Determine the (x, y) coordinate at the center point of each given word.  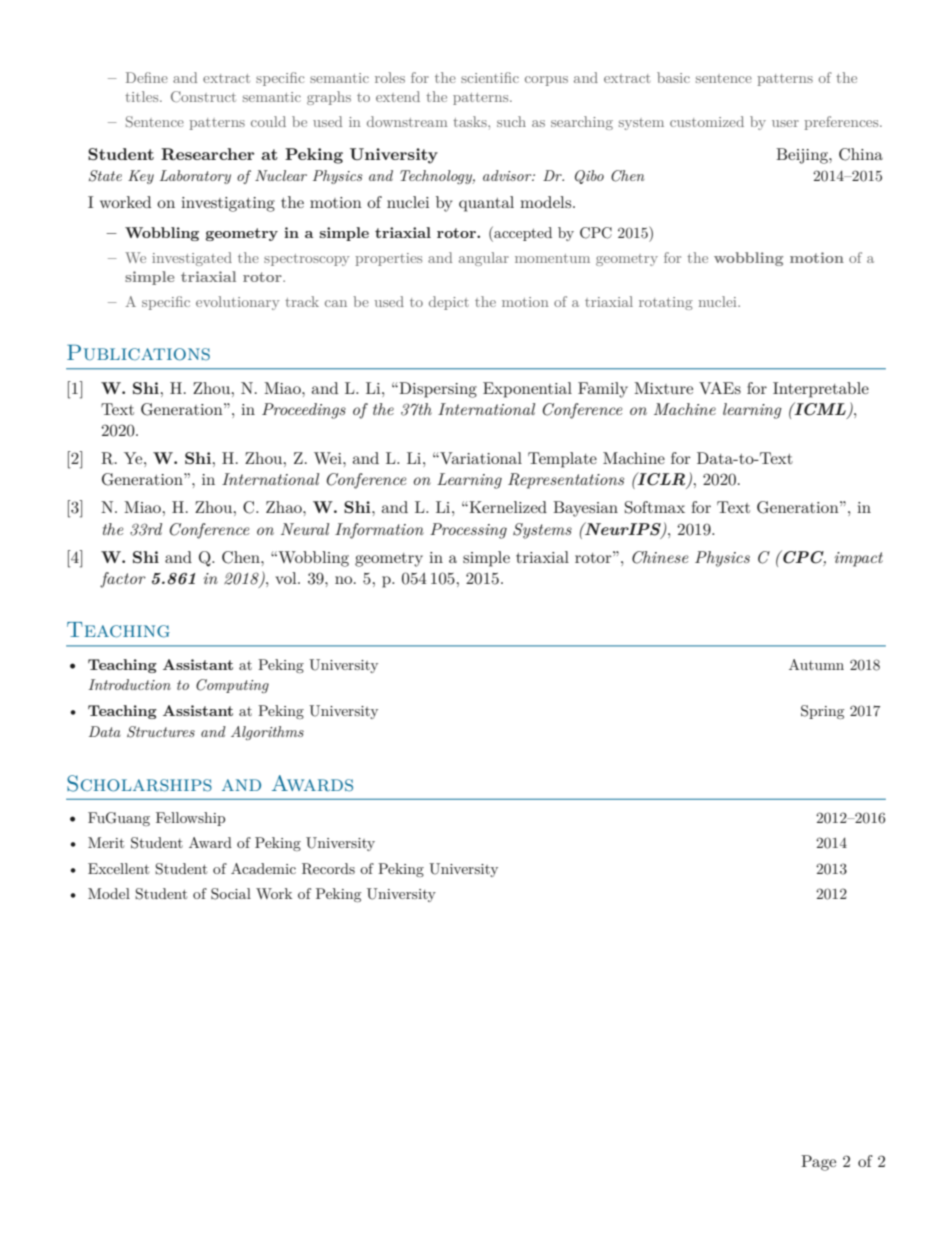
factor (123, 580)
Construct (203, 97)
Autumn (816, 664)
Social (231, 894)
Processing (468, 531)
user (785, 123)
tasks (471, 121)
